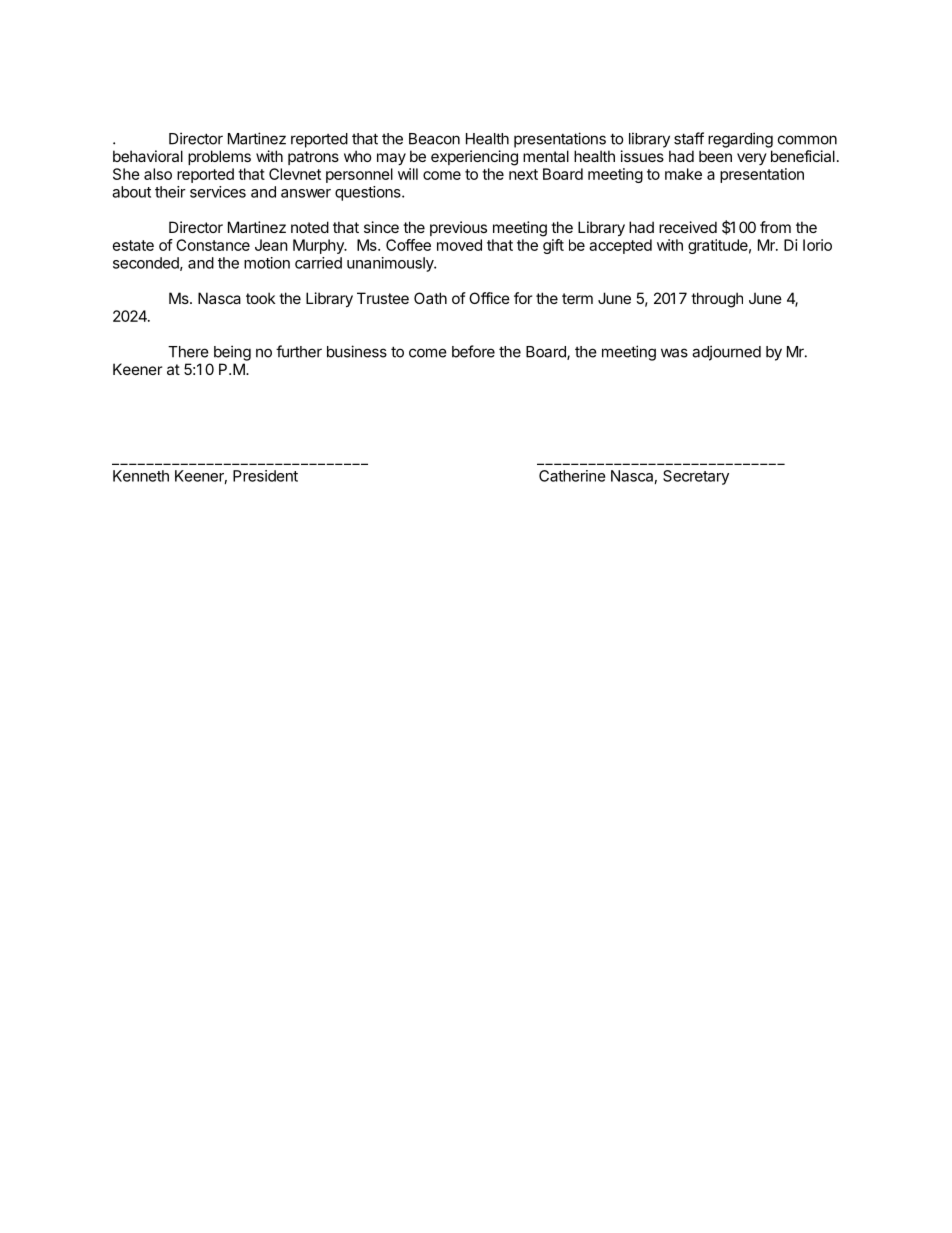  I want to click on been, so click(715, 156).
